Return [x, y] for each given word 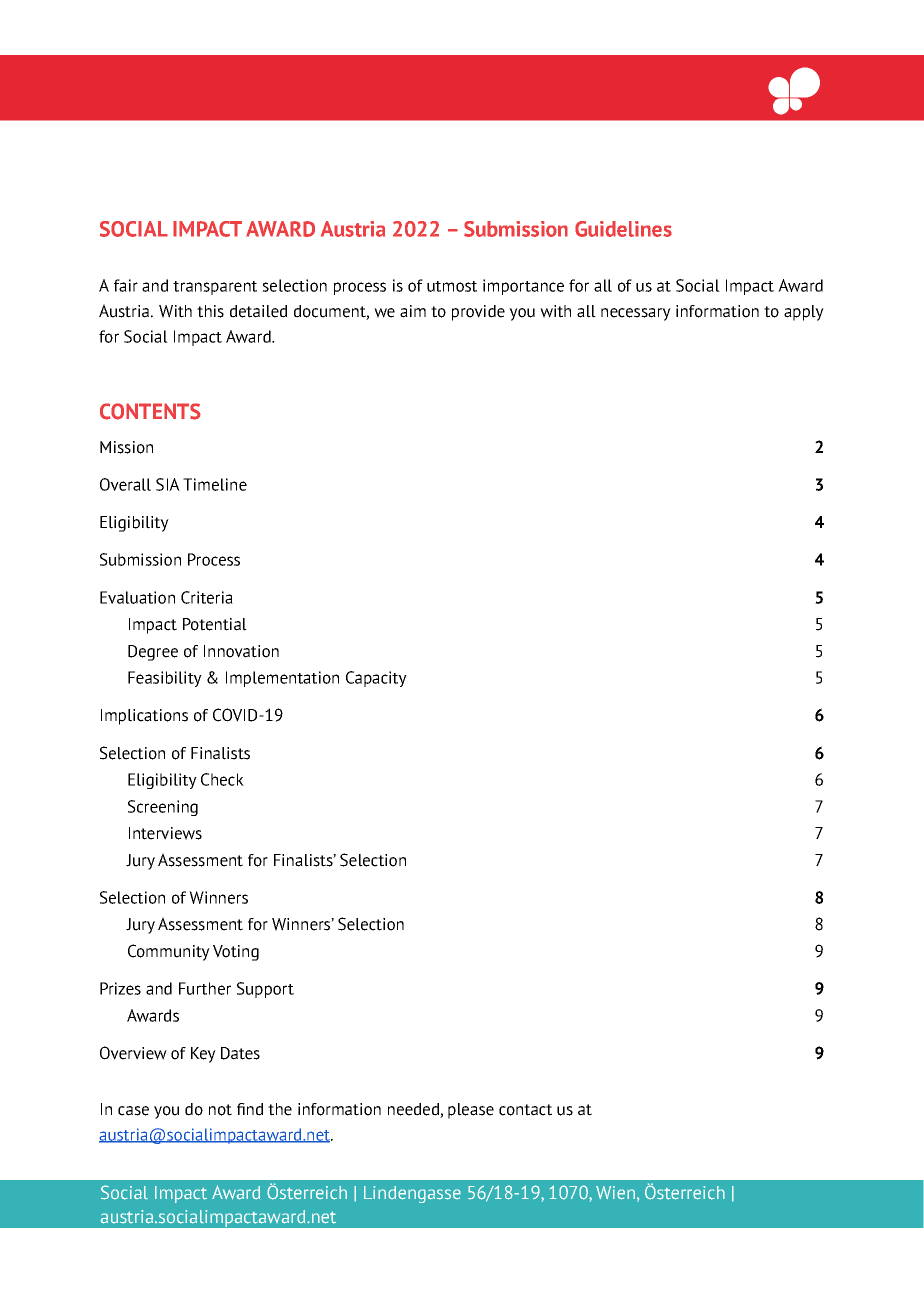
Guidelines [623, 229]
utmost [452, 286]
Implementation [282, 679]
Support [265, 990]
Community [169, 952]
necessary [636, 314]
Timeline [215, 484]
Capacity [376, 679]
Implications [144, 717]
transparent [215, 288]
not [220, 1110]
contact [525, 1110]
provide [478, 313]
